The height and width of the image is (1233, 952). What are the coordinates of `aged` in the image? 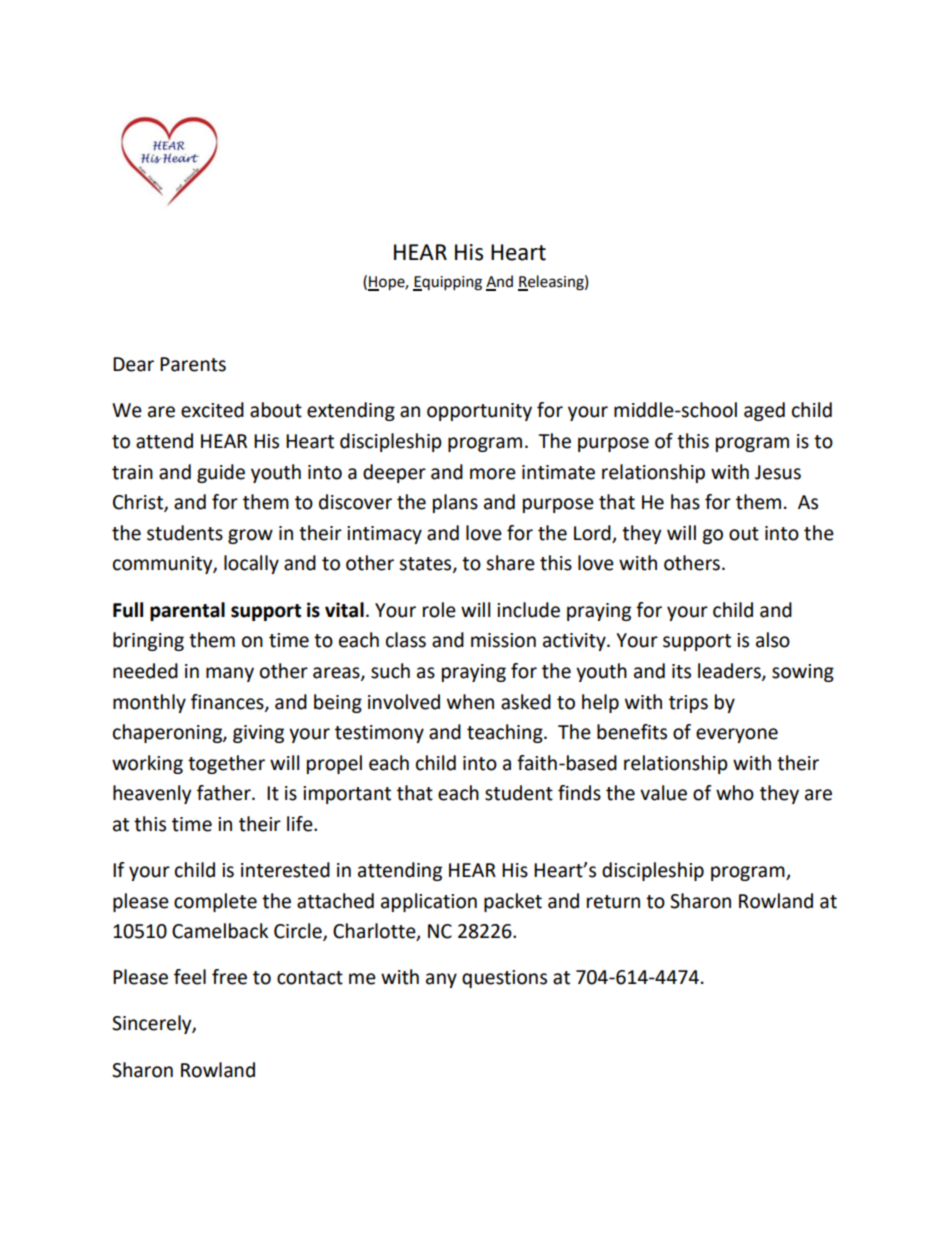 It's located at (764, 411).
